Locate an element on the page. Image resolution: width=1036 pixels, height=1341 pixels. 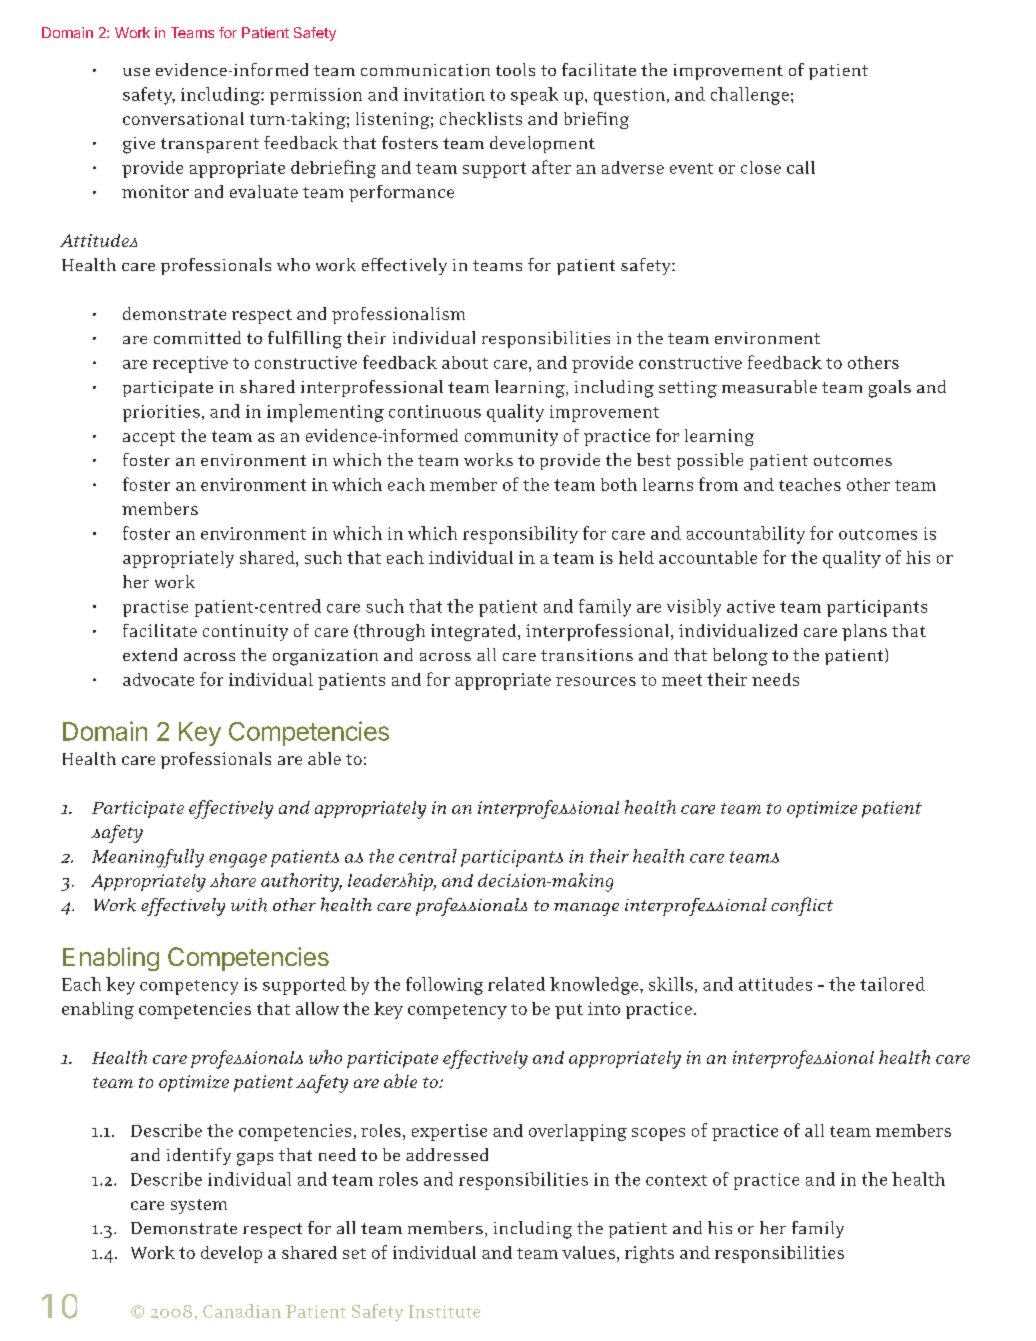
rights is located at coordinates (649, 1254).
